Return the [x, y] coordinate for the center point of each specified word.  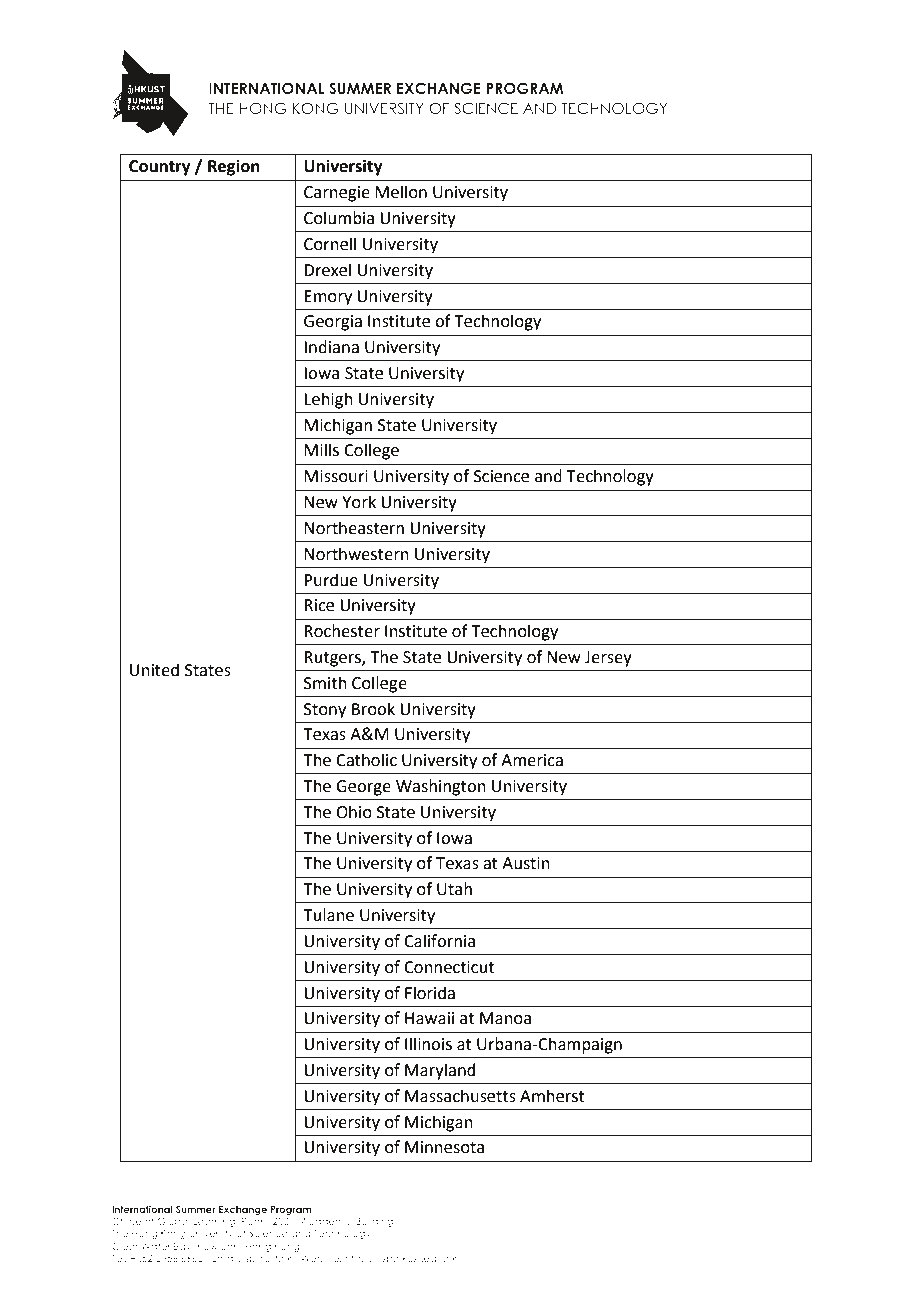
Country [160, 168]
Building [374, 1222]
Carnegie [337, 194]
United [154, 670]
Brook [373, 709]
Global [173, 1221]
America [532, 760]
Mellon [401, 192]
